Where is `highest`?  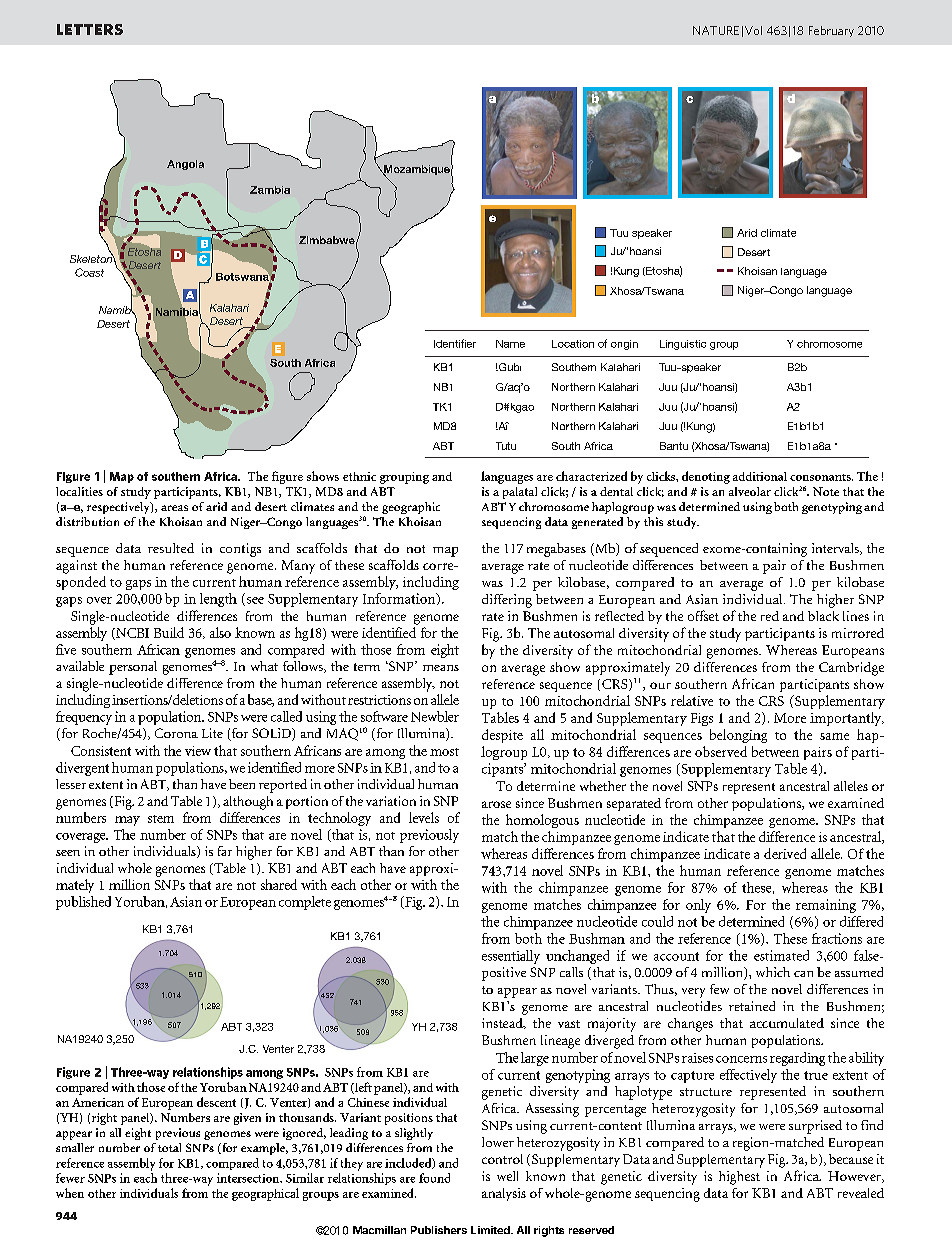 highest is located at coordinates (739, 1178).
